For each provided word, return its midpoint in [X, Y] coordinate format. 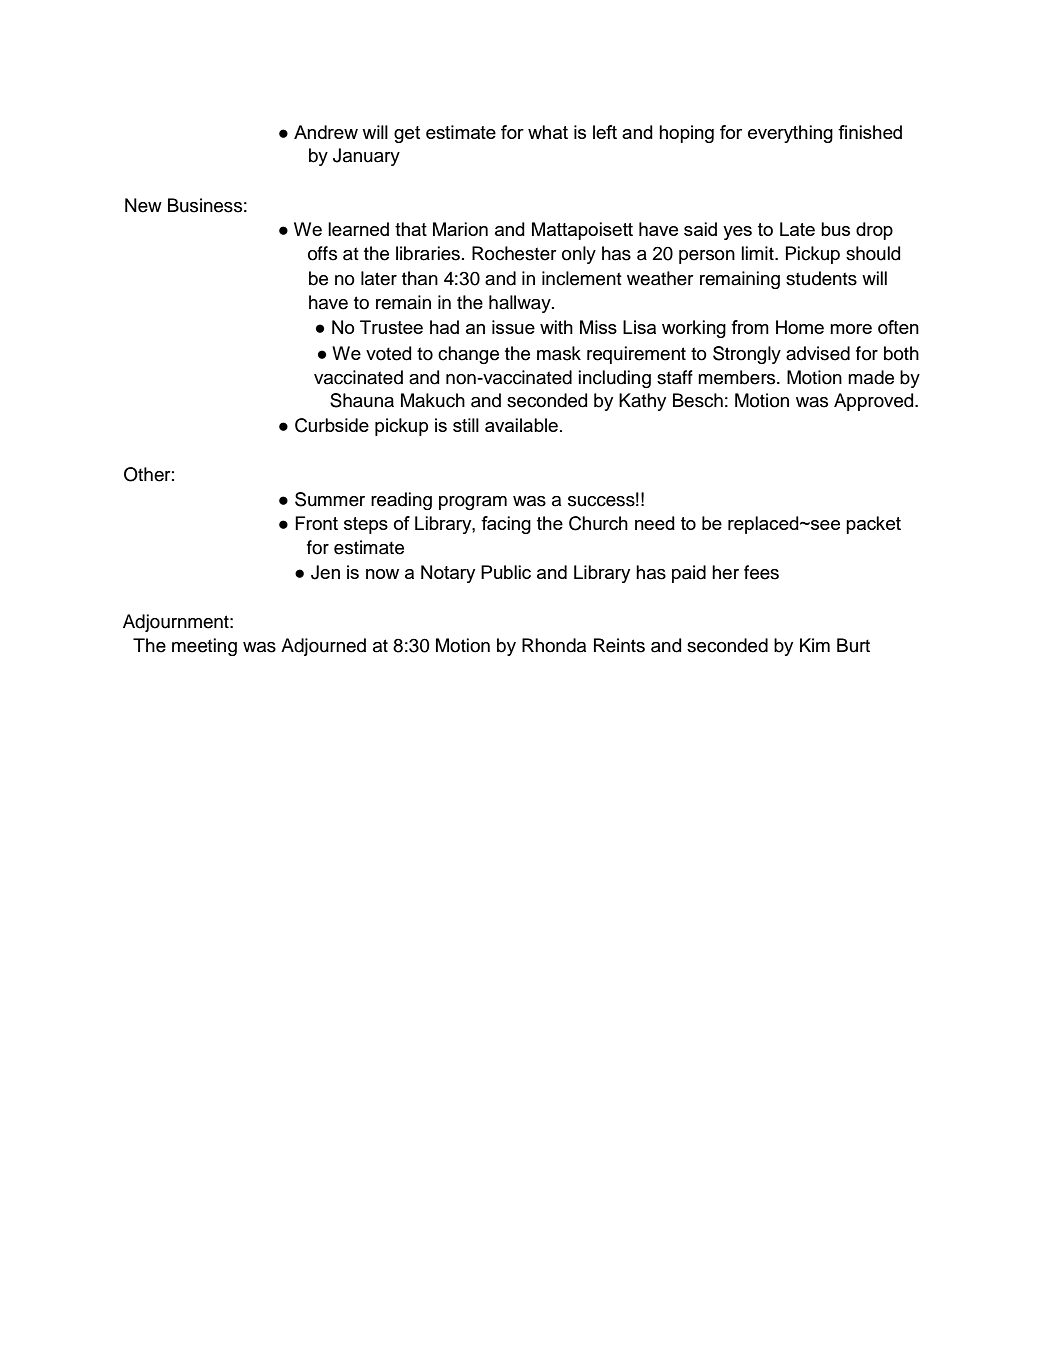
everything [790, 134]
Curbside [332, 425]
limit [759, 253]
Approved [875, 402]
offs [322, 253]
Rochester [514, 253]
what [548, 132]
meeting [204, 647]
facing [506, 525]
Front [316, 523]
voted [388, 353]
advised [818, 353]
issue [513, 327]
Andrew [326, 132]
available [521, 425]
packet [873, 525]
